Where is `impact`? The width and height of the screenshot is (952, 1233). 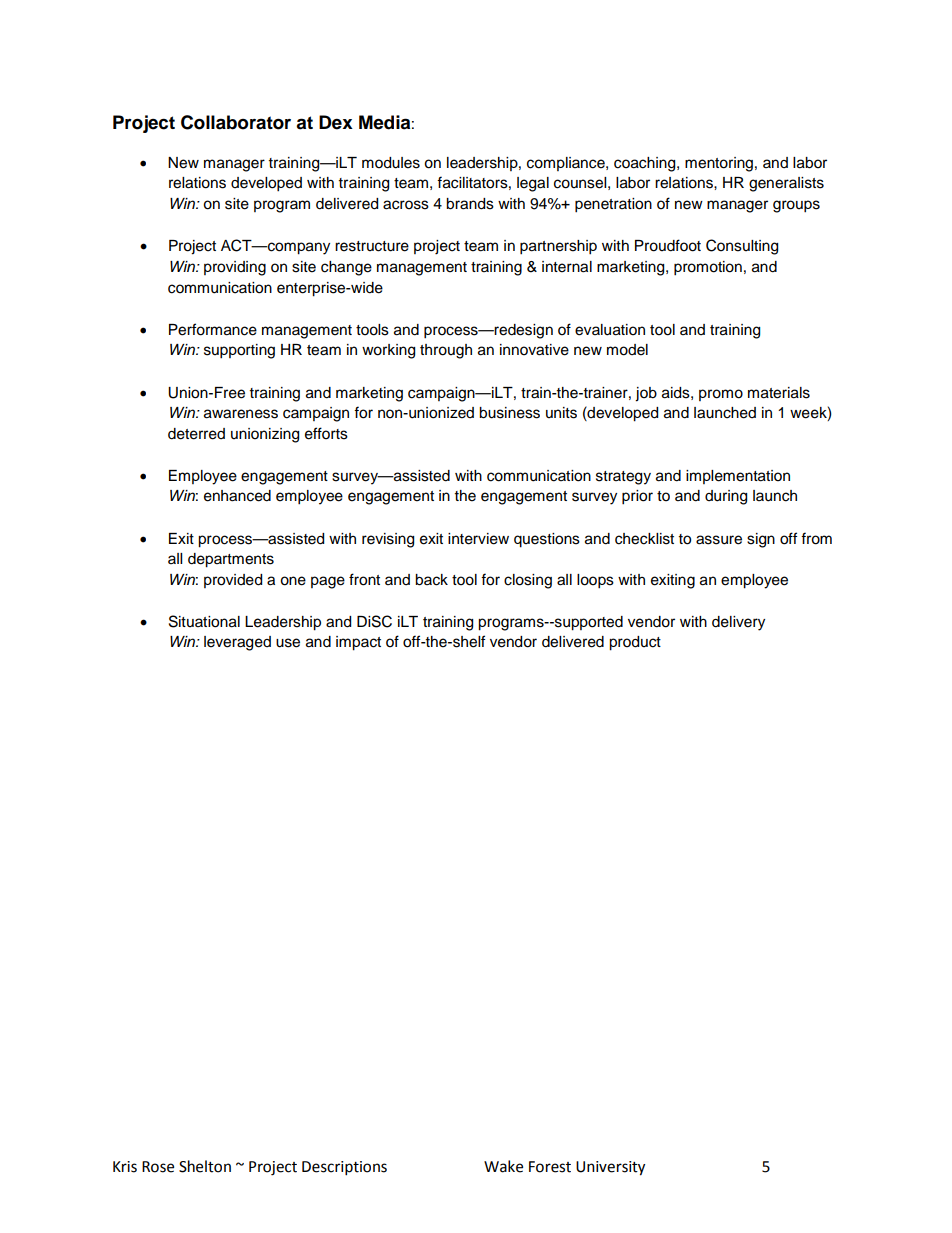
impact is located at coordinates (358, 643).
